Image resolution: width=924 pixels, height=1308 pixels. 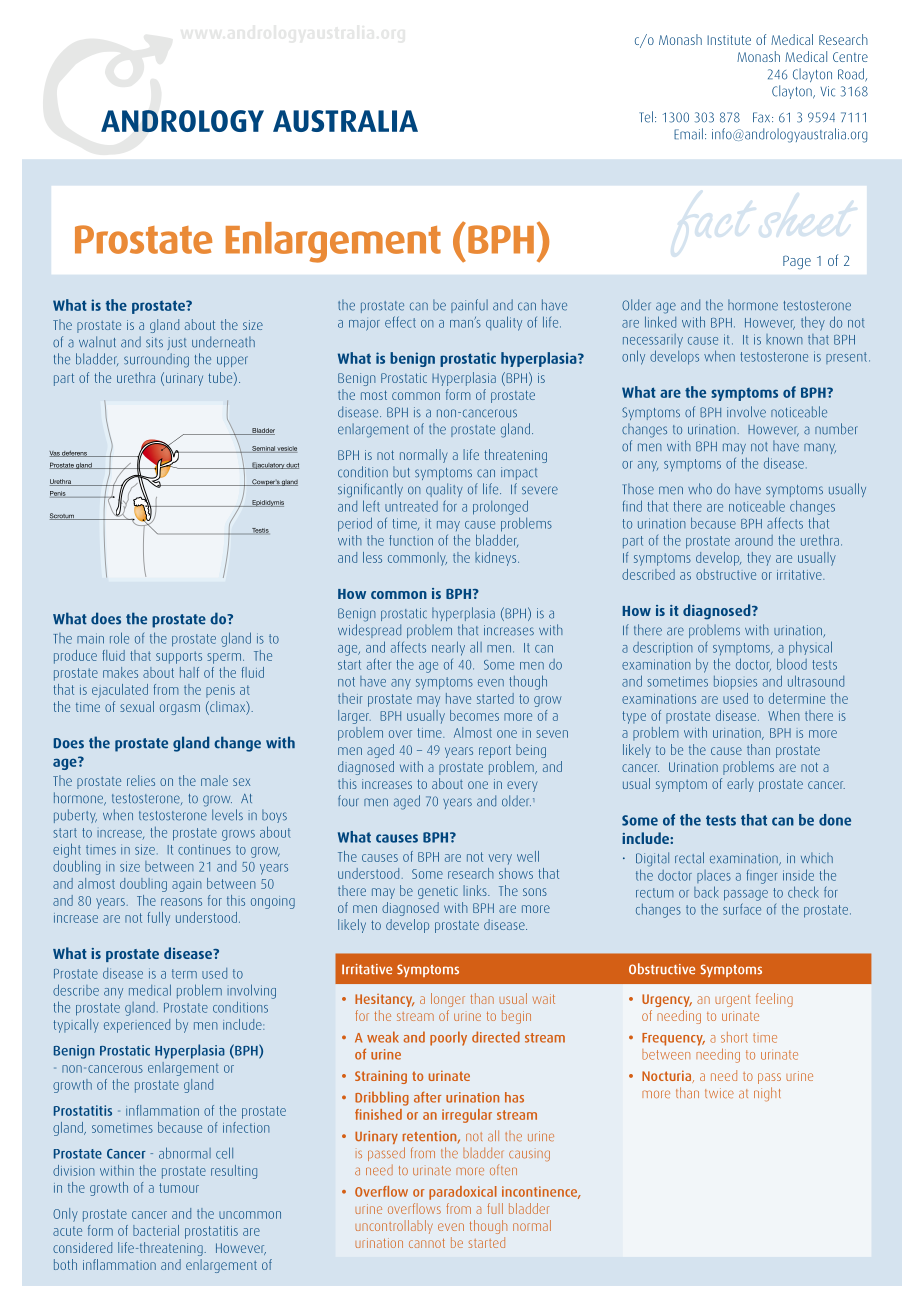 I want to click on Tel, so click(x=646, y=117).
